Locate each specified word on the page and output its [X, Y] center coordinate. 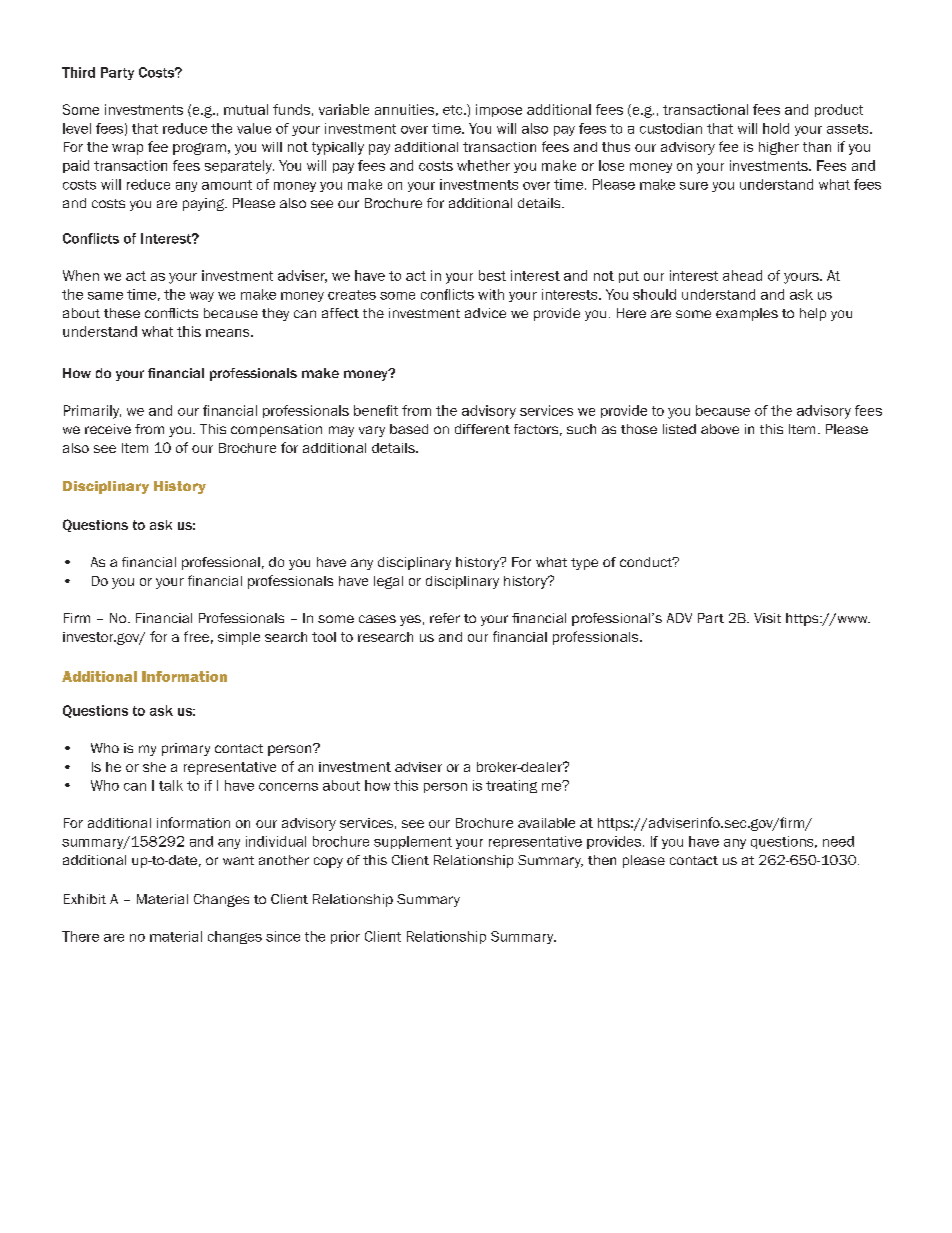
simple [239, 638]
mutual [246, 109]
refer [445, 618]
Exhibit [85, 899]
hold [776, 128]
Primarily [92, 412]
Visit [767, 618]
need [838, 841]
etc [454, 110]
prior [345, 937]
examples [747, 314]
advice [485, 313]
